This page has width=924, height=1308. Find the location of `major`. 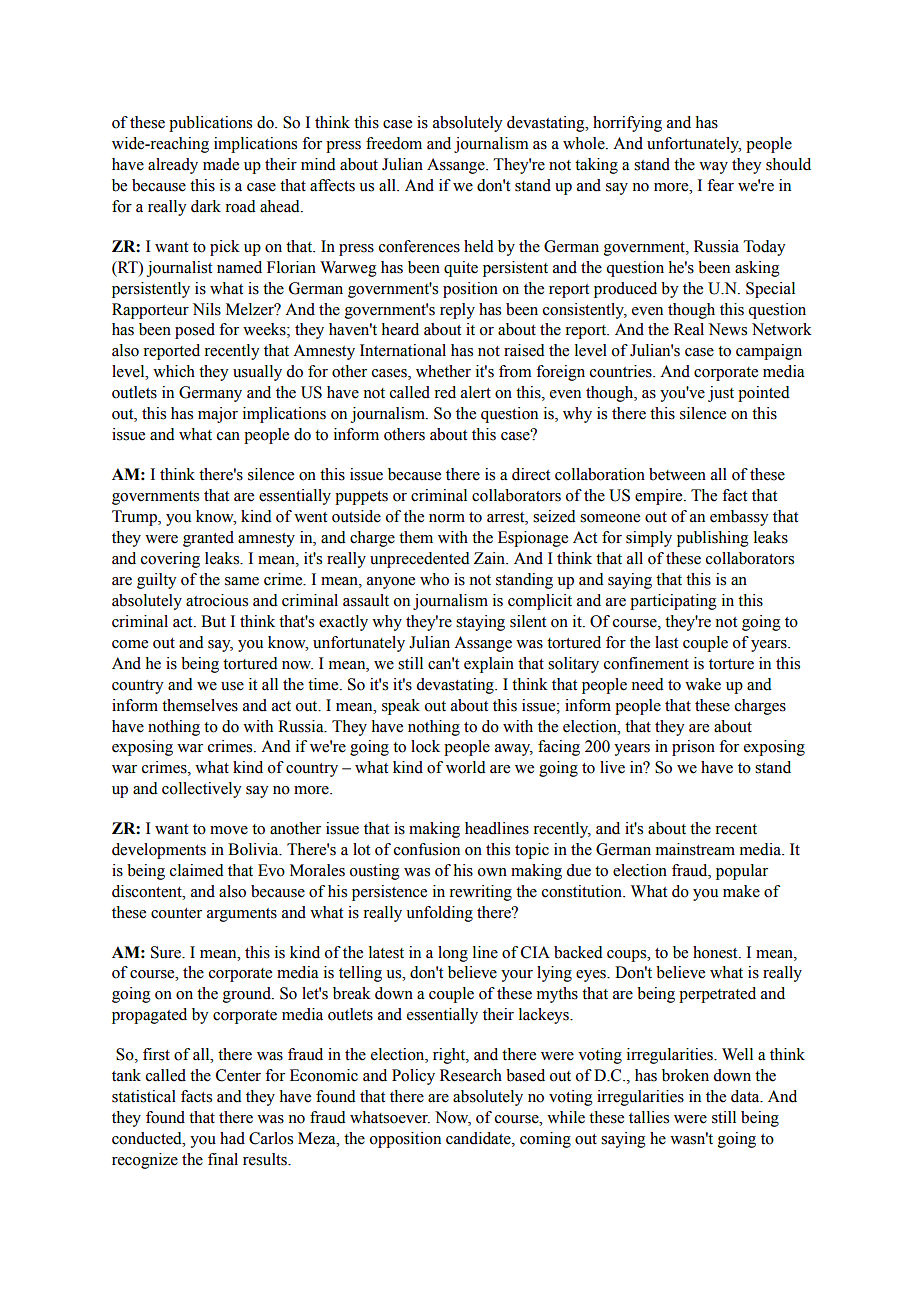

major is located at coordinates (218, 415).
